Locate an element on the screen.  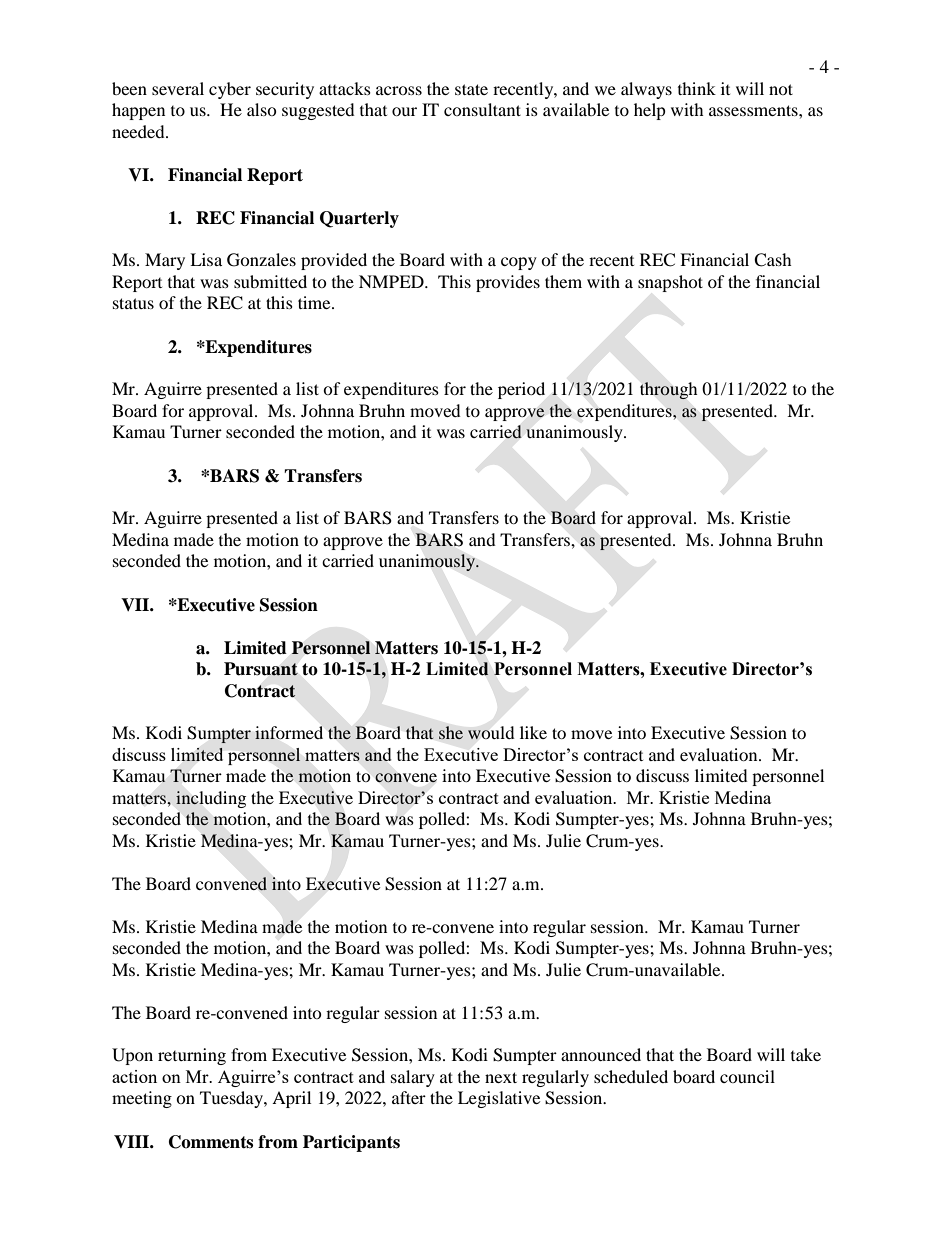
council is located at coordinates (747, 1076).
